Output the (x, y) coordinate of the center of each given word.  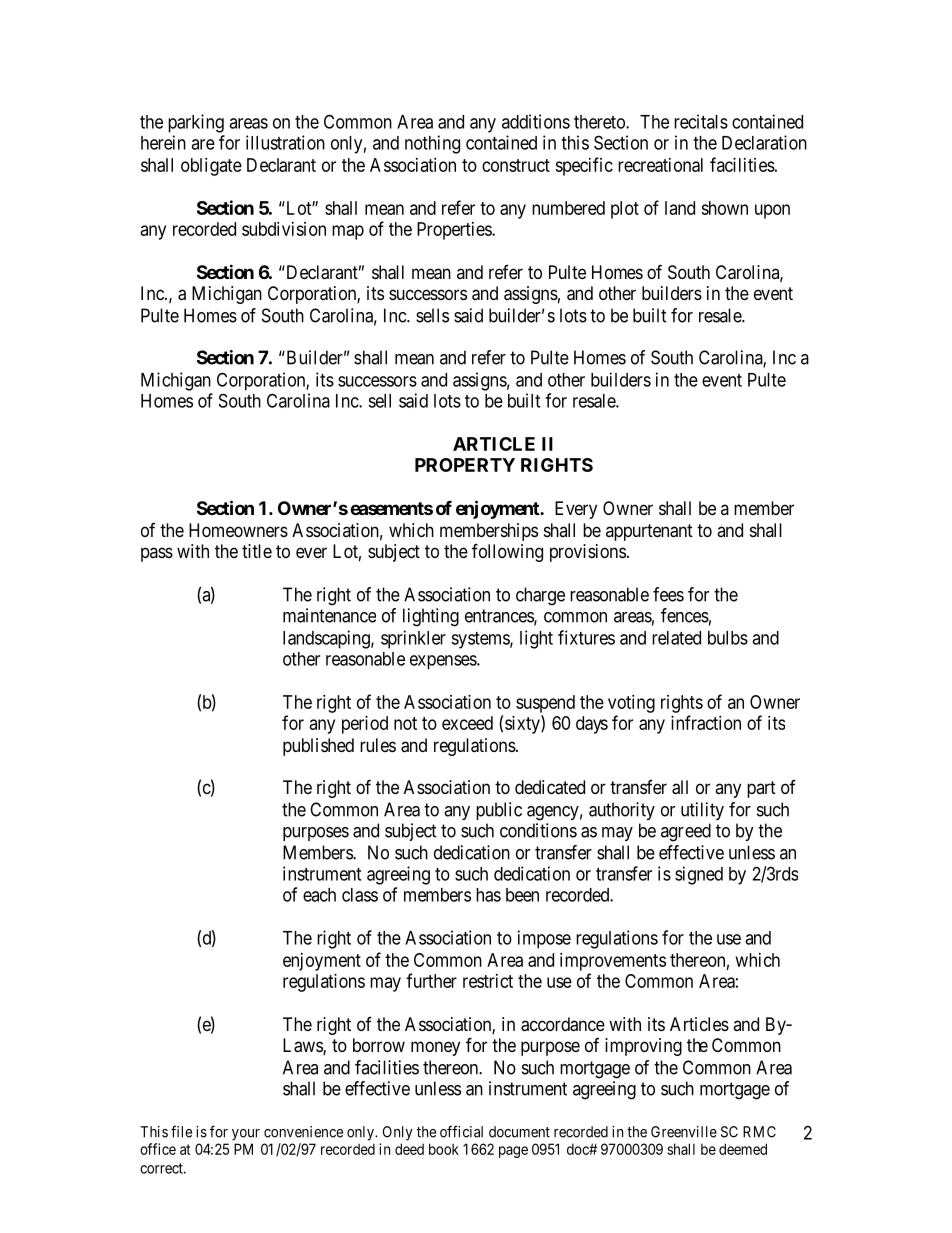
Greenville (684, 1132)
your (246, 1135)
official (461, 1131)
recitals (701, 121)
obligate (211, 167)
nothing (432, 144)
